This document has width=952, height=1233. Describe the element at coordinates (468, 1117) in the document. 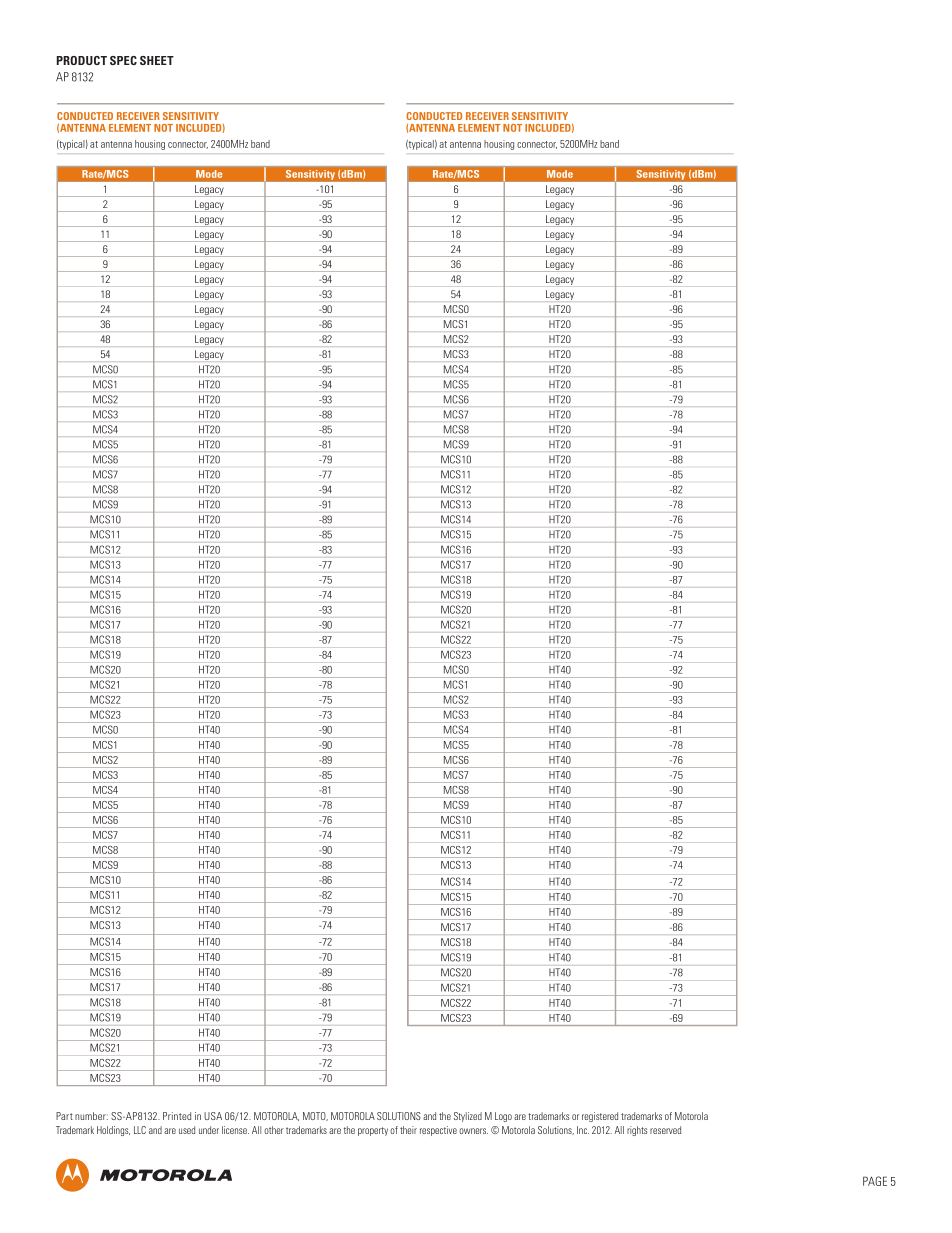

I see `Stylized` at that location.
